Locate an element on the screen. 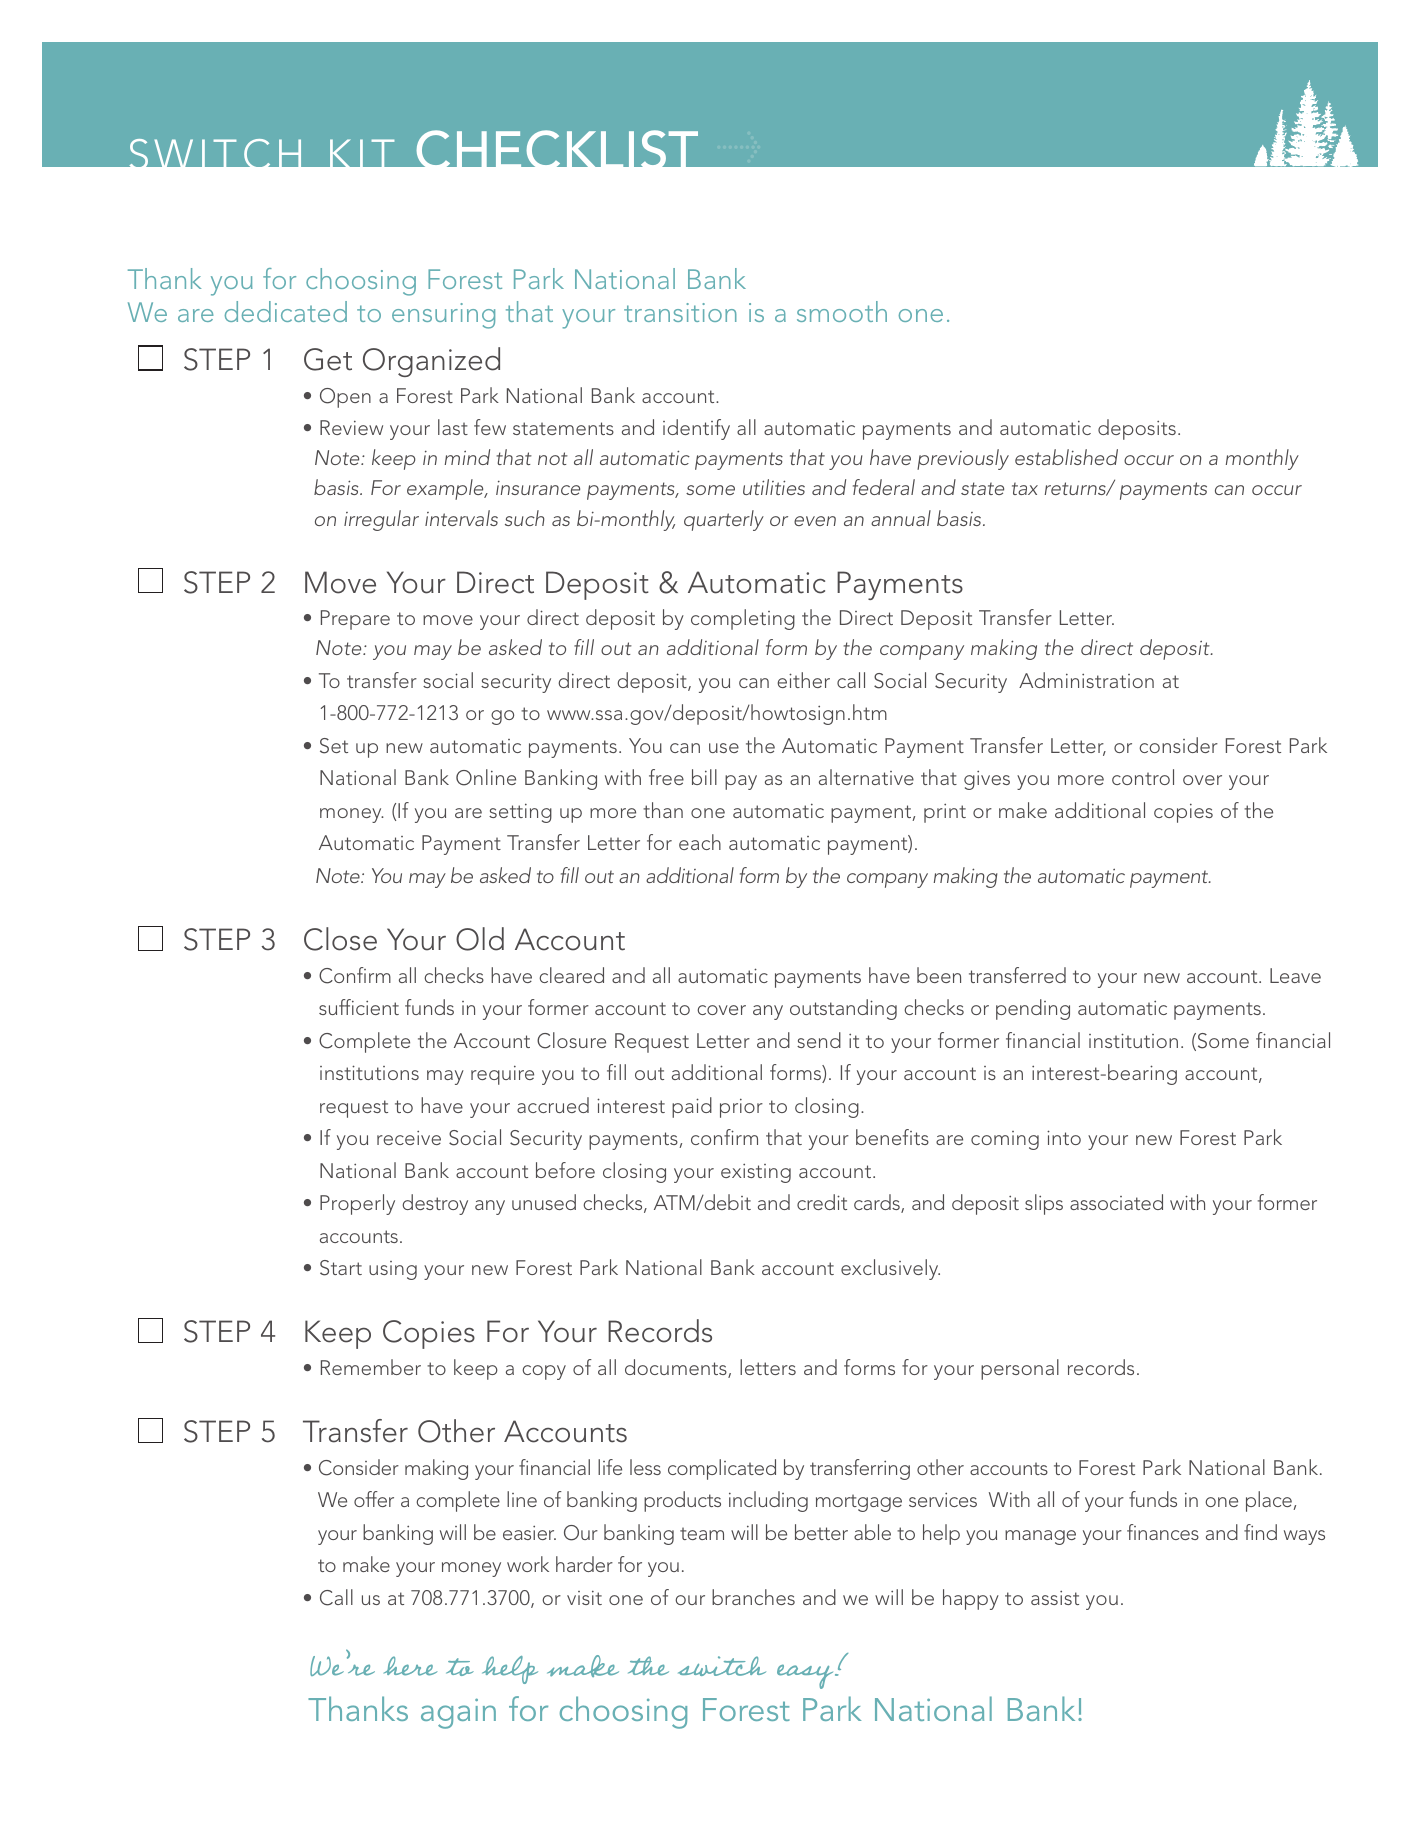 This screenshot has height=1838, width=1420. control is located at coordinates (1143, 777).
